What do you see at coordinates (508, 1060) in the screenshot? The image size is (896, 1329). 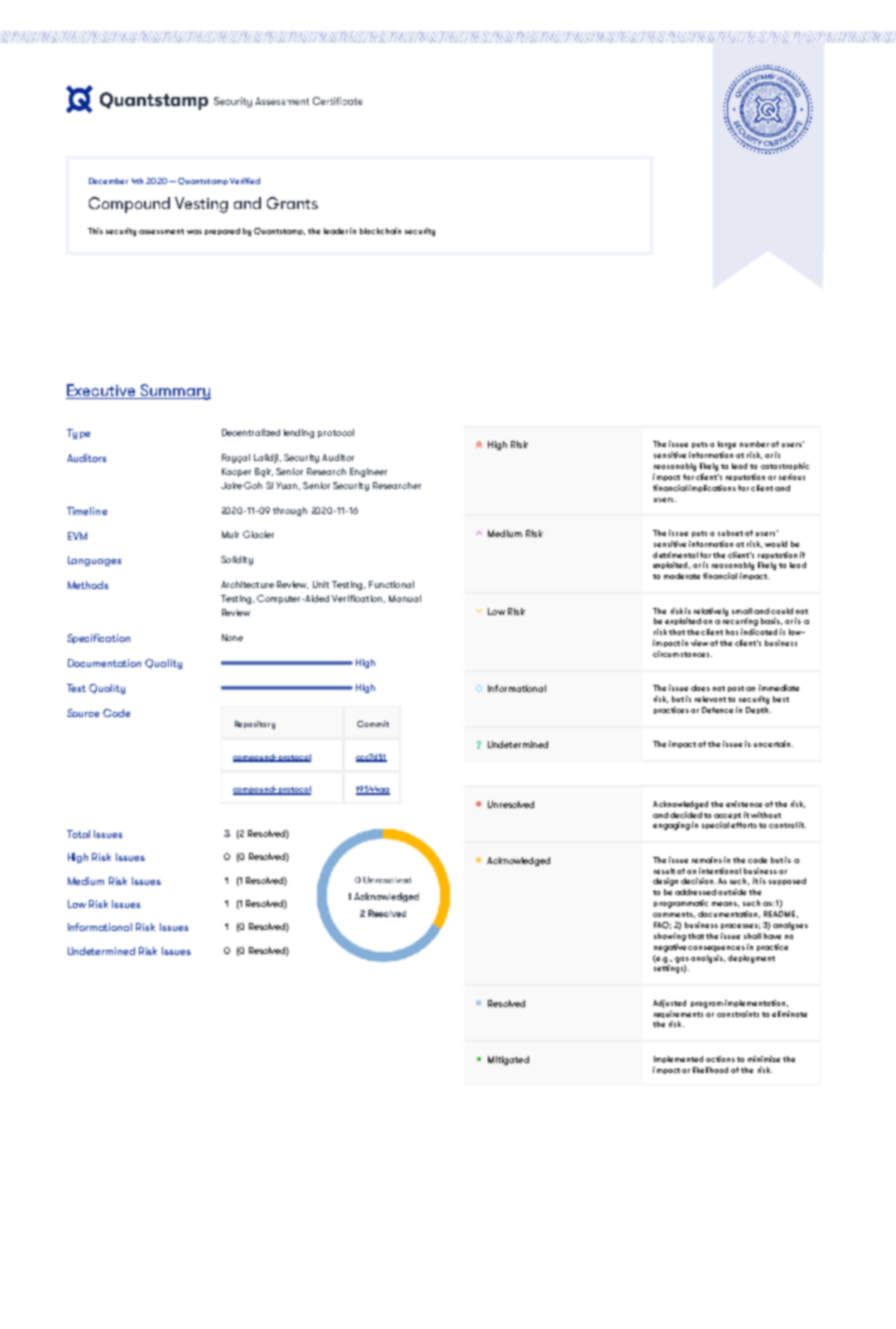 I see `Mitigated` at bounding box center [508, 1060].
